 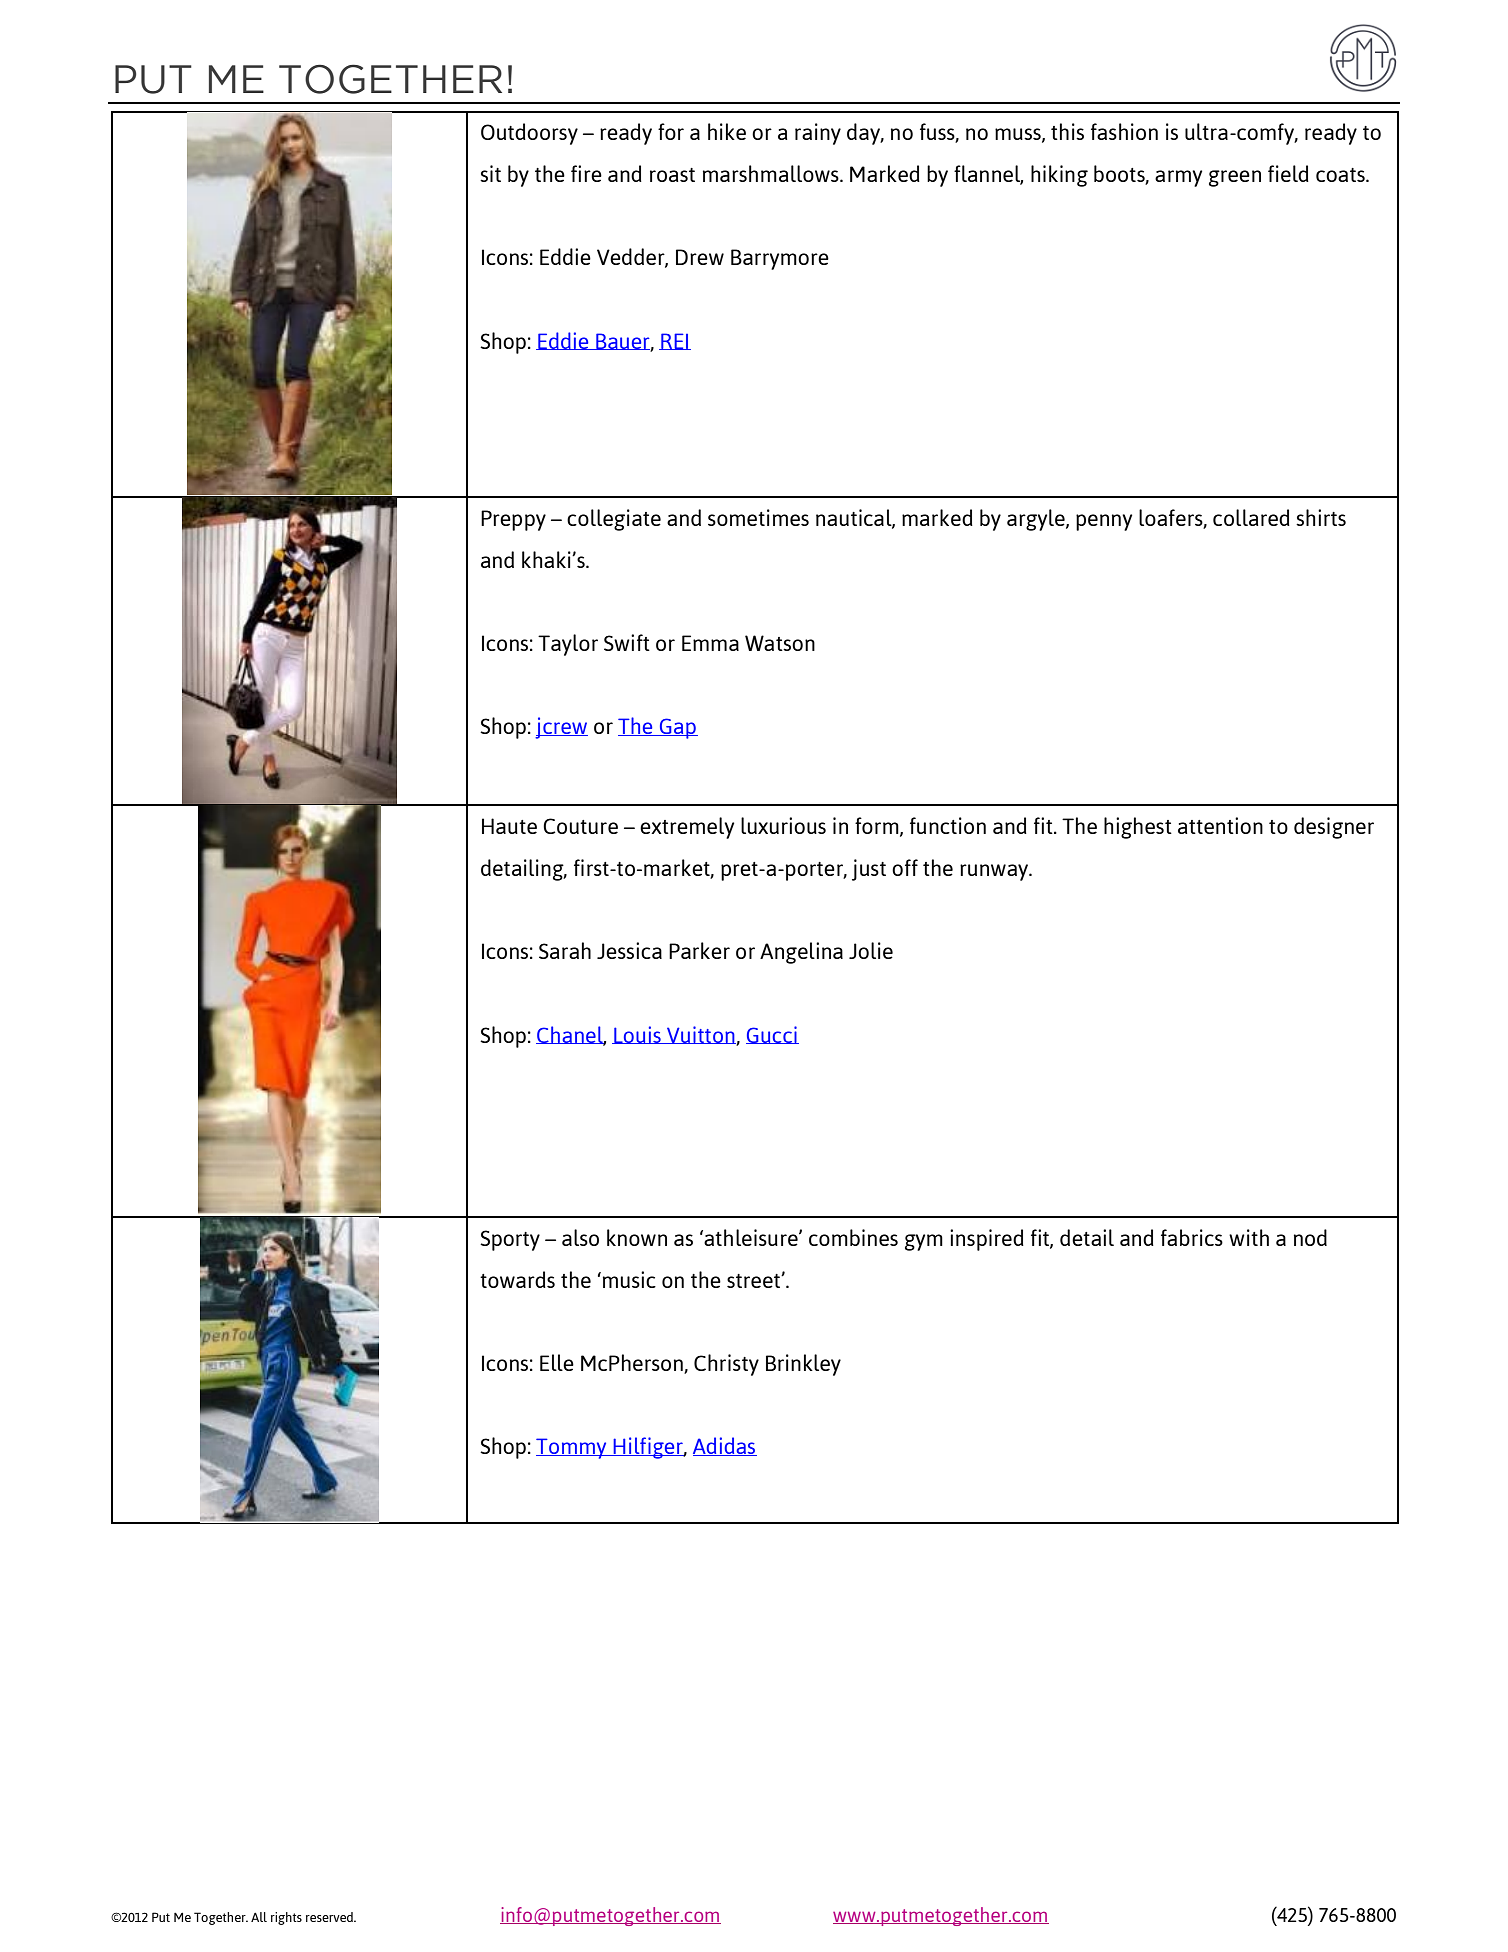 I want to click on with, so click(x=1249, y=1237).
